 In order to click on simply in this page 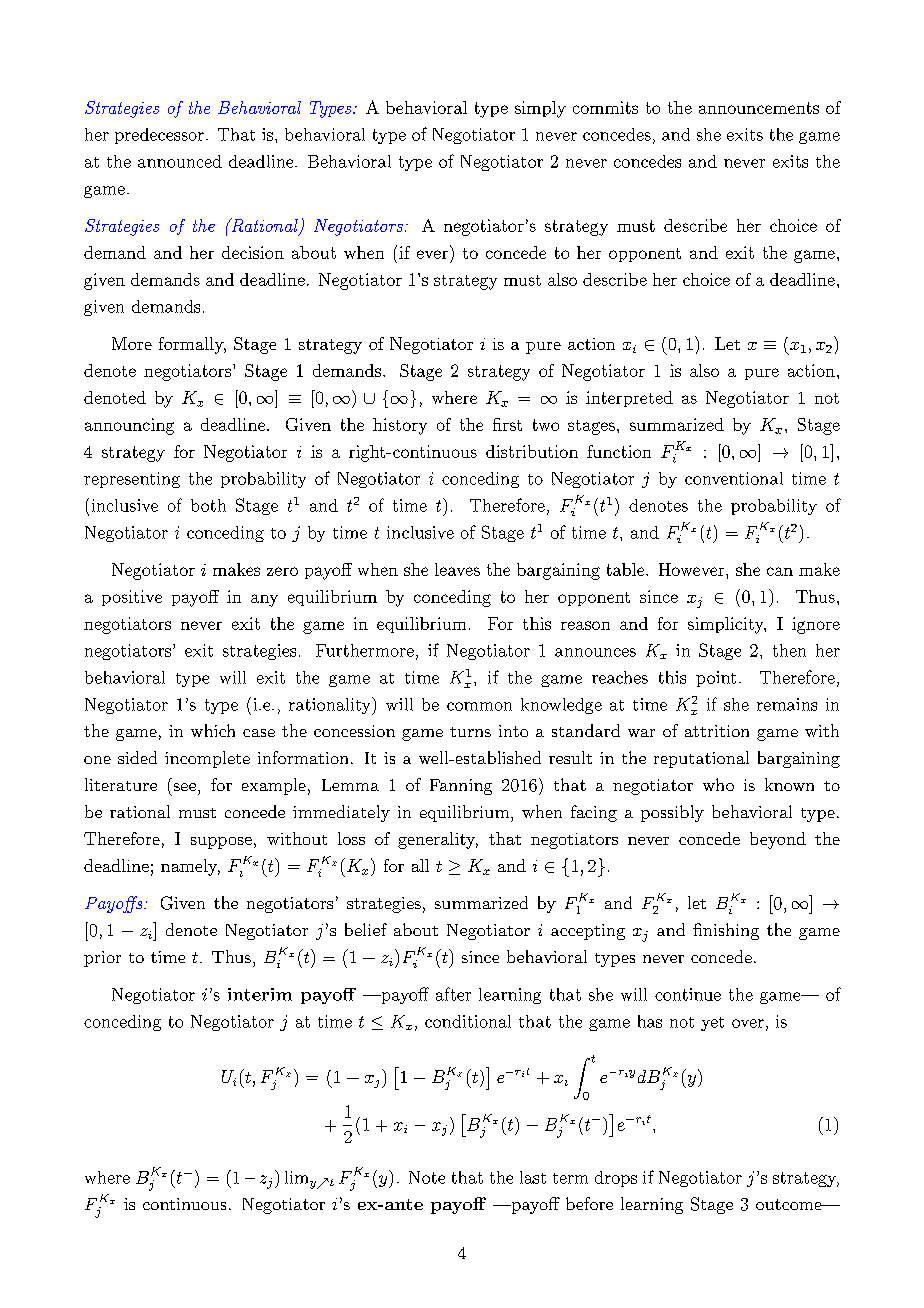, I will do `click(540, 109)`.
